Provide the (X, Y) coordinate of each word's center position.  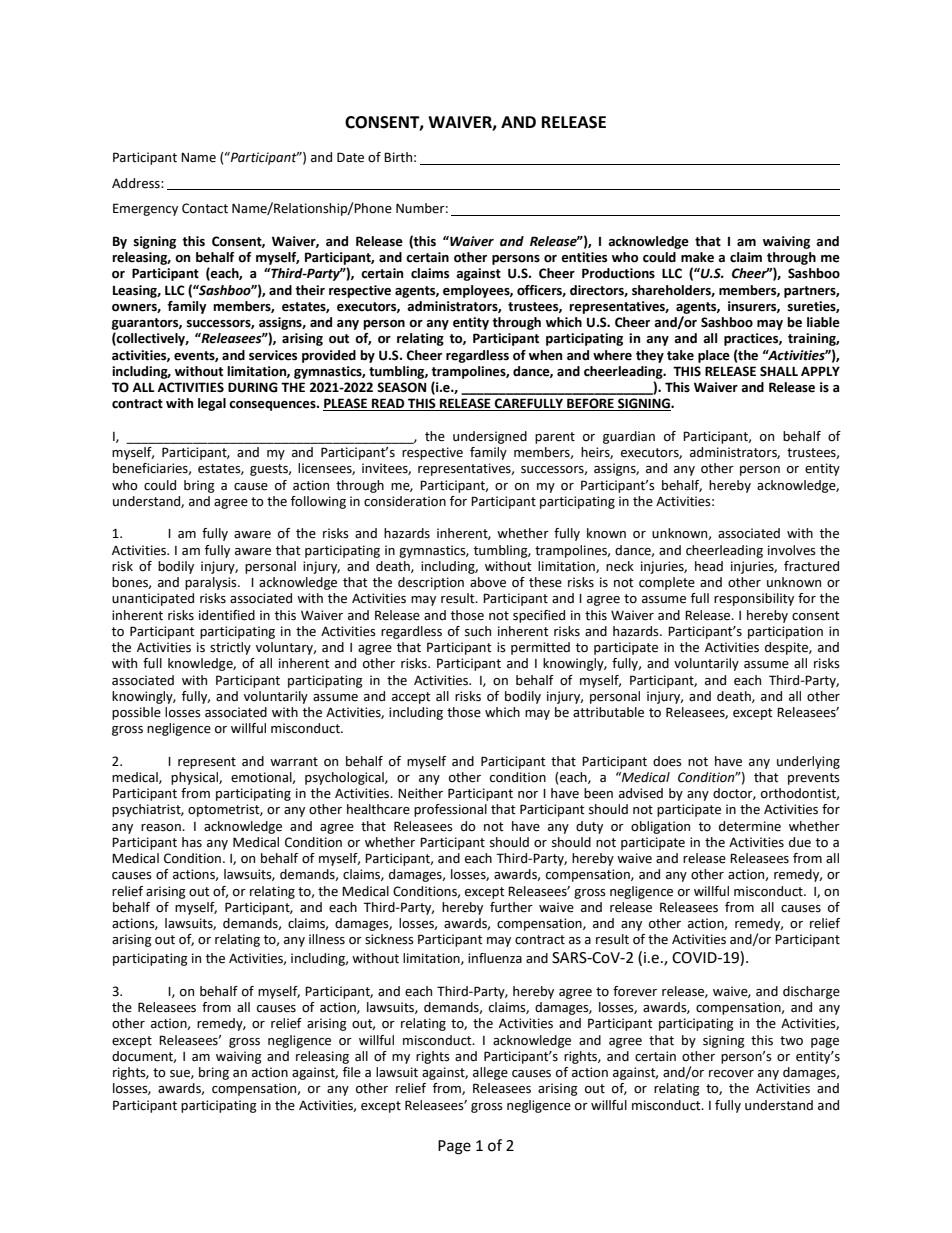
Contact (205, 208)
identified (227, 615)
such (478, 631)
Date (350, 157)
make (697, 257)
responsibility (754, 599)
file (352, 1072)
